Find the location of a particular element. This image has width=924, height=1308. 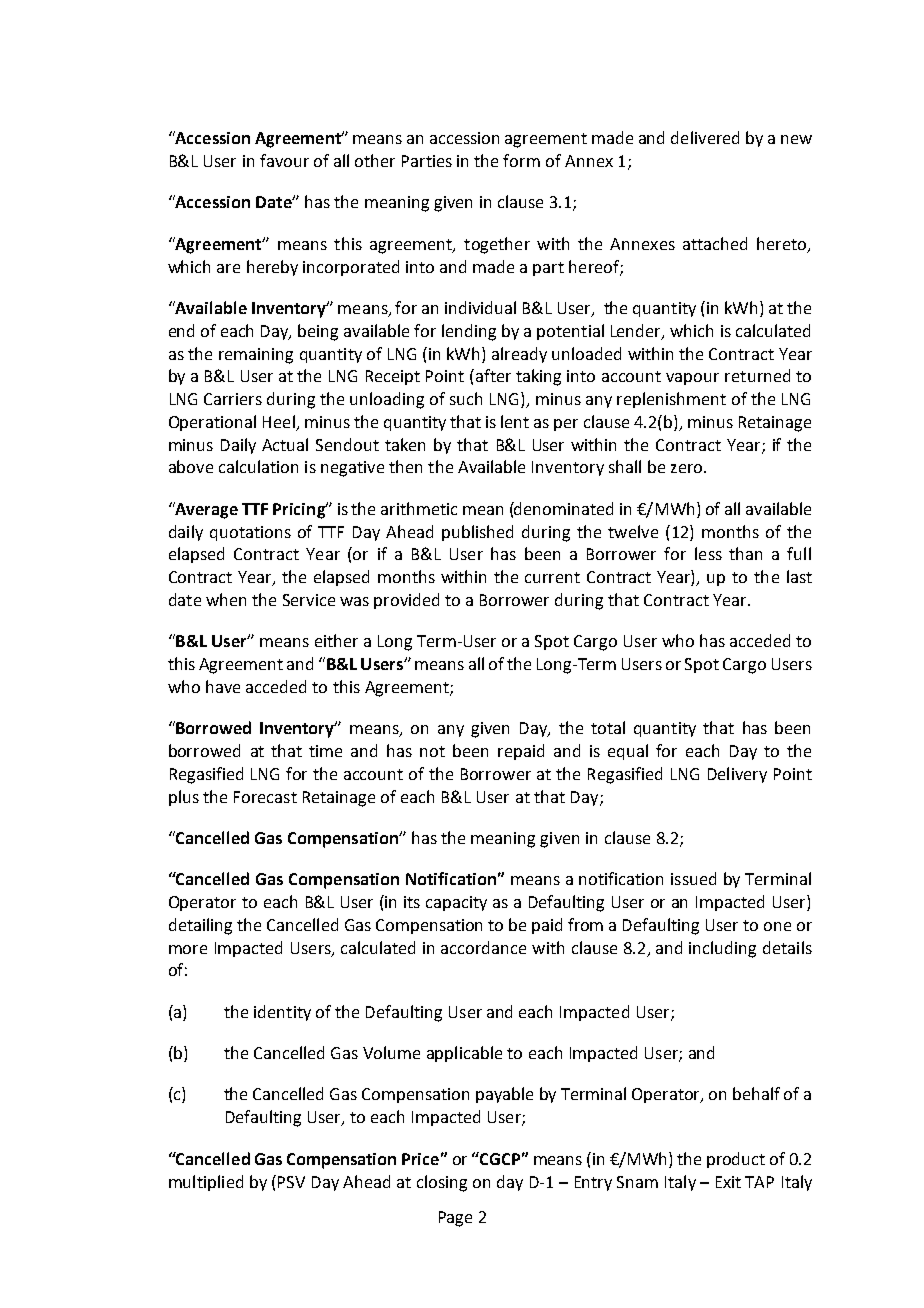

lent is located at coordinates (515, 421).
